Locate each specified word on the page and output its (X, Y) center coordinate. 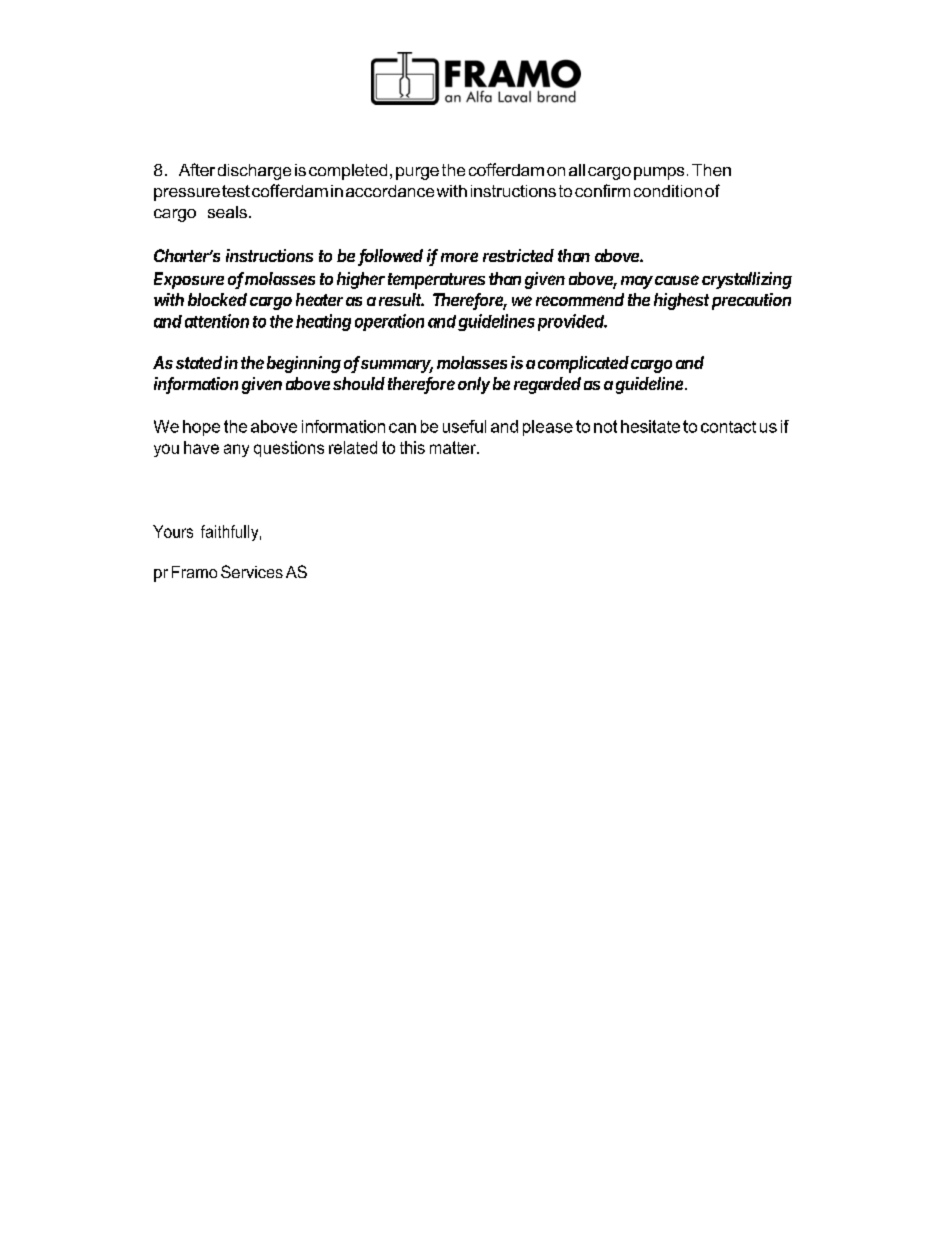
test (236, 191)
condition (668, 191)
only (474, 385)
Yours (173, 531)
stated (200, 362)
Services (252, 571)
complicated (583, 364)
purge (417, 173)
